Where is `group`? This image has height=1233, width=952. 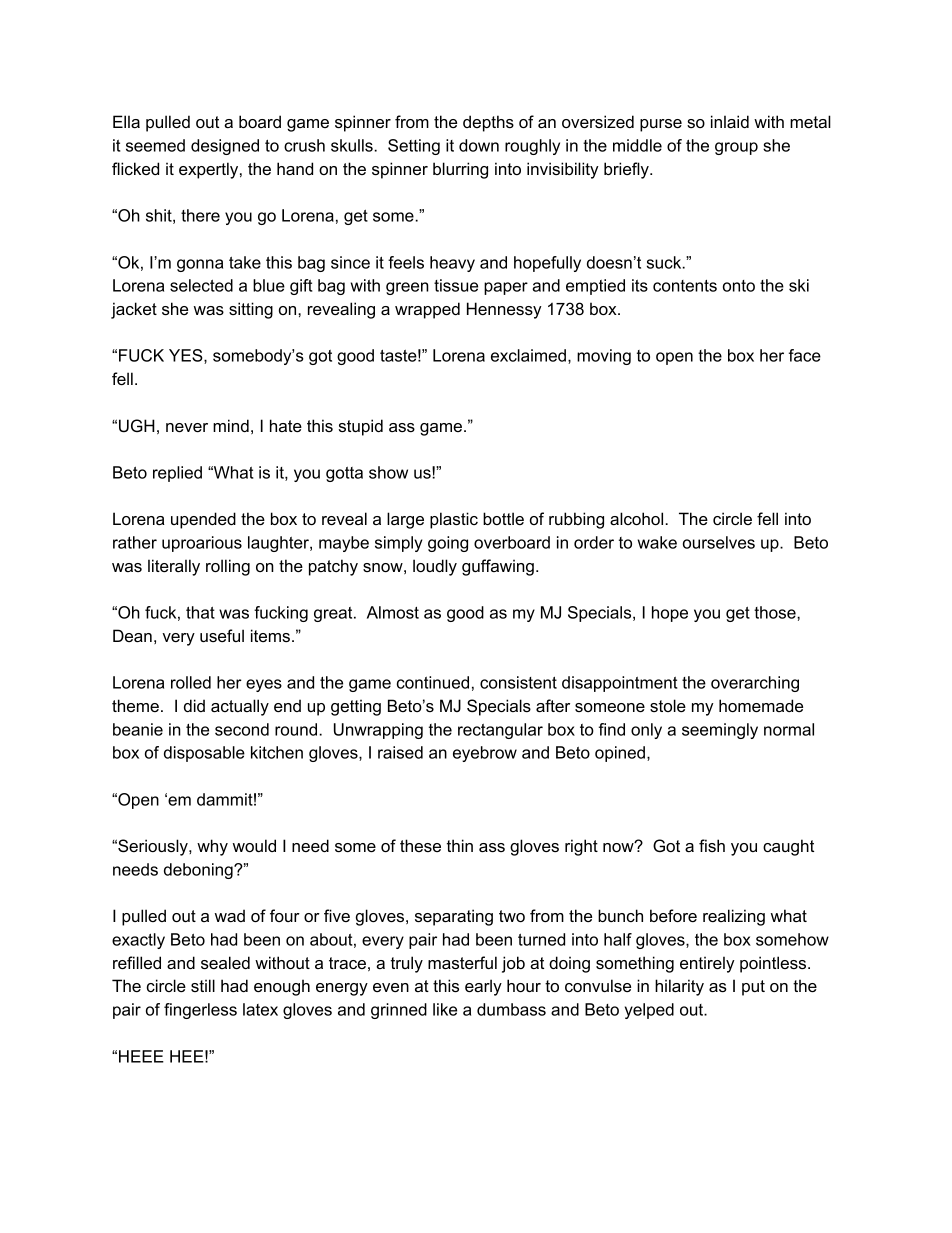 group is located at coordinates (736, 148).
